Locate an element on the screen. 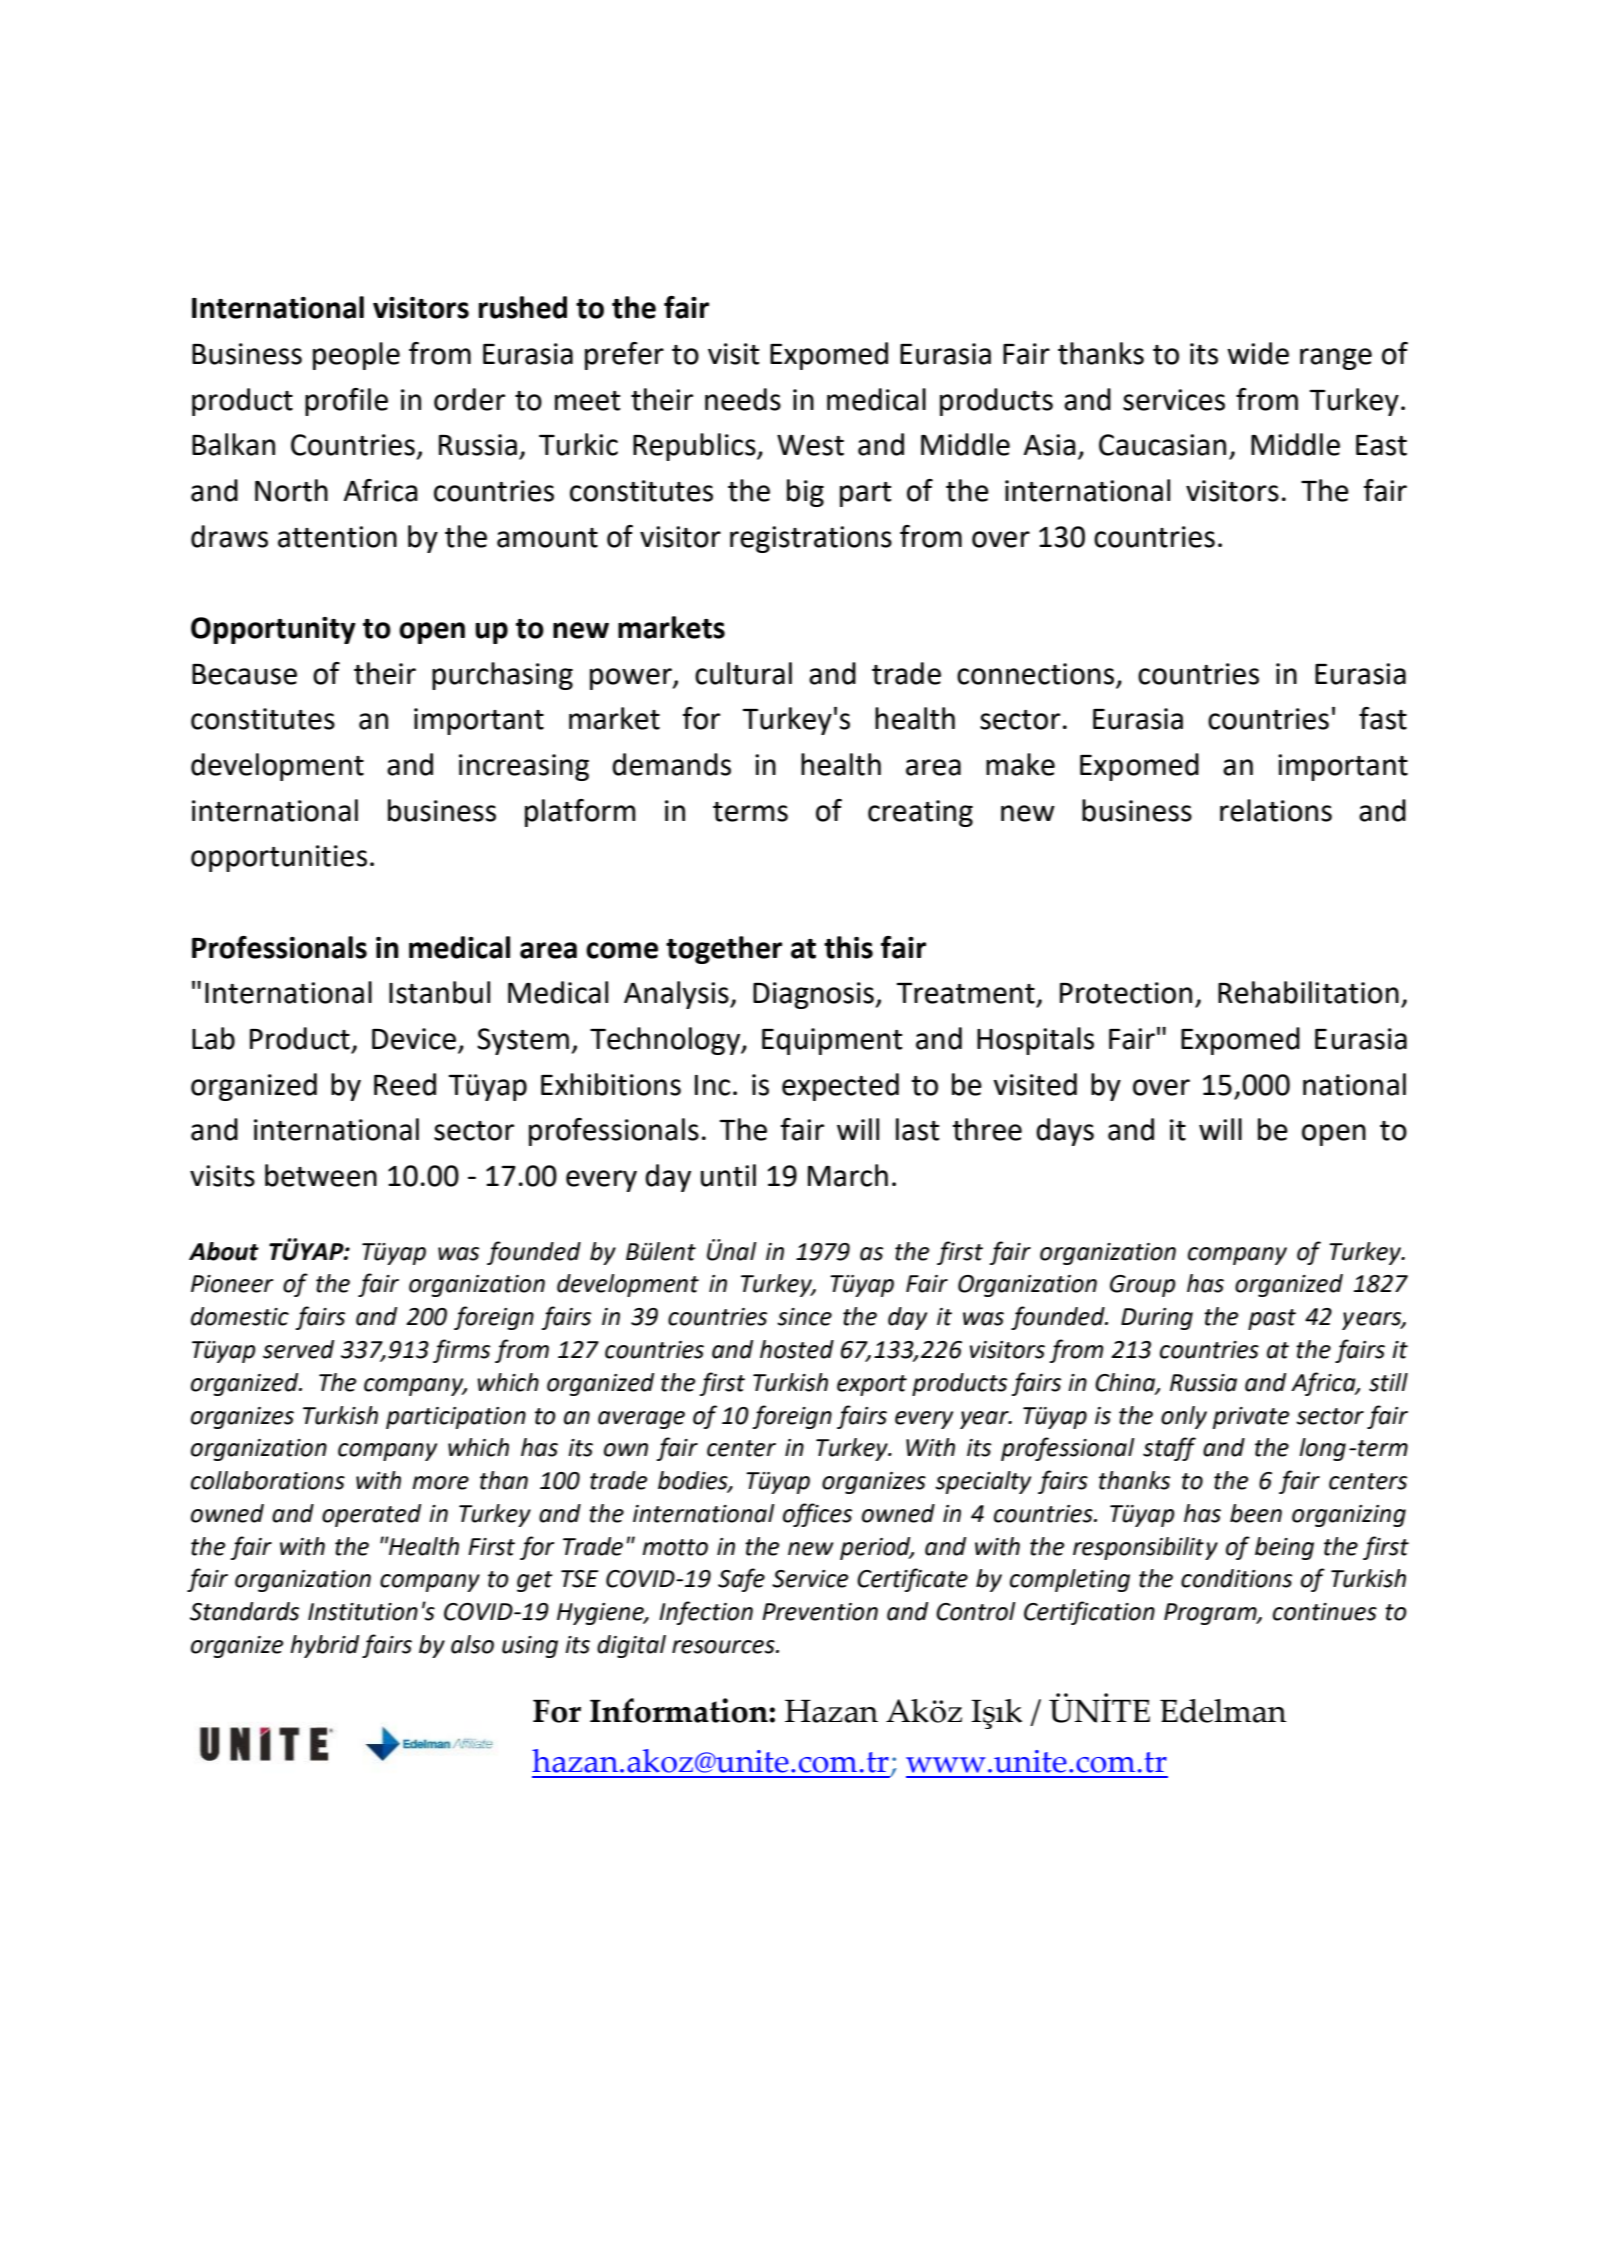 This screenshot has height=2261, width=1599. opportunities is located at coordinates (279, 858).
